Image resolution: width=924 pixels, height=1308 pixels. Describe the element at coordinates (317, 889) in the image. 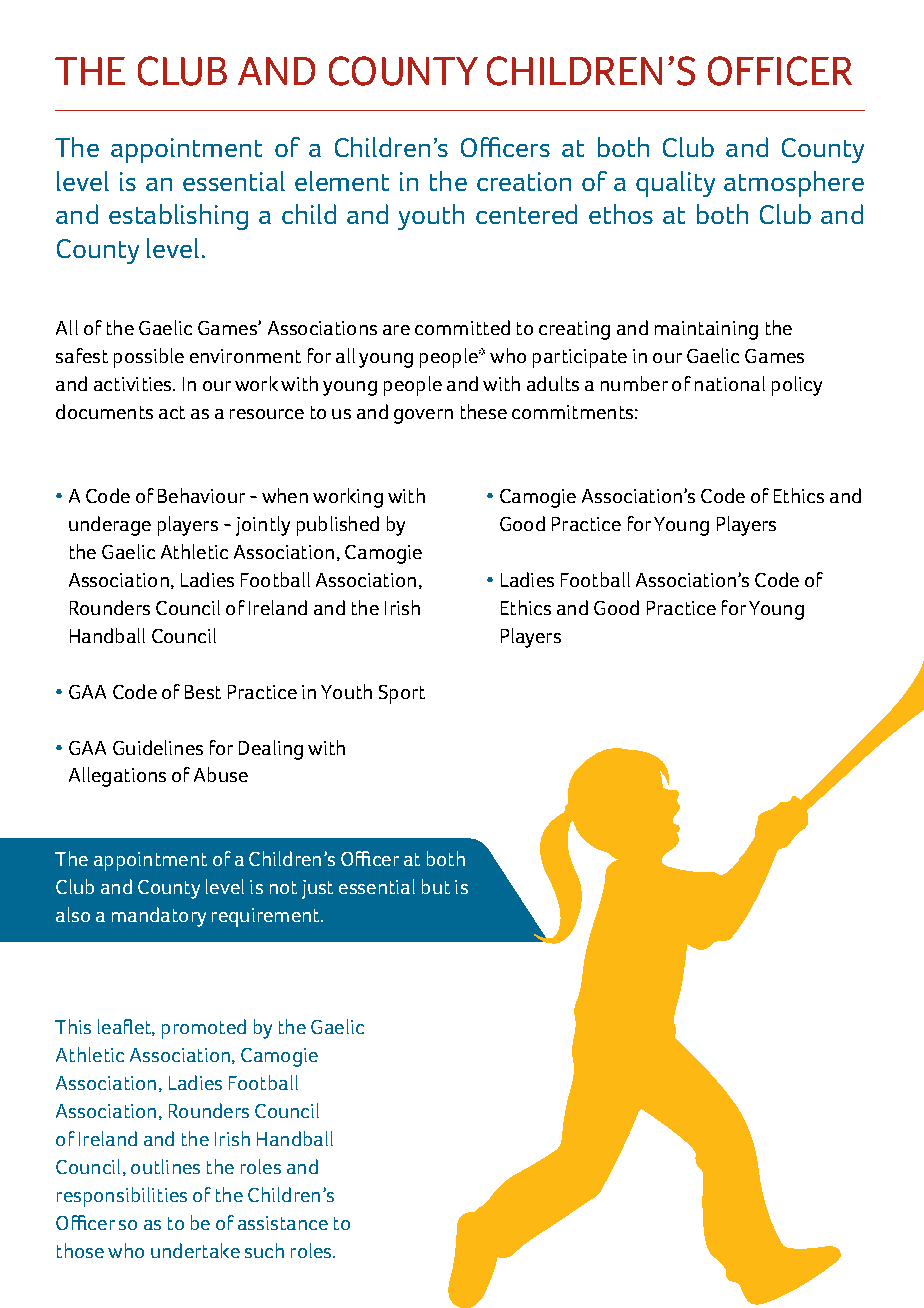

I see `just` at that location.
